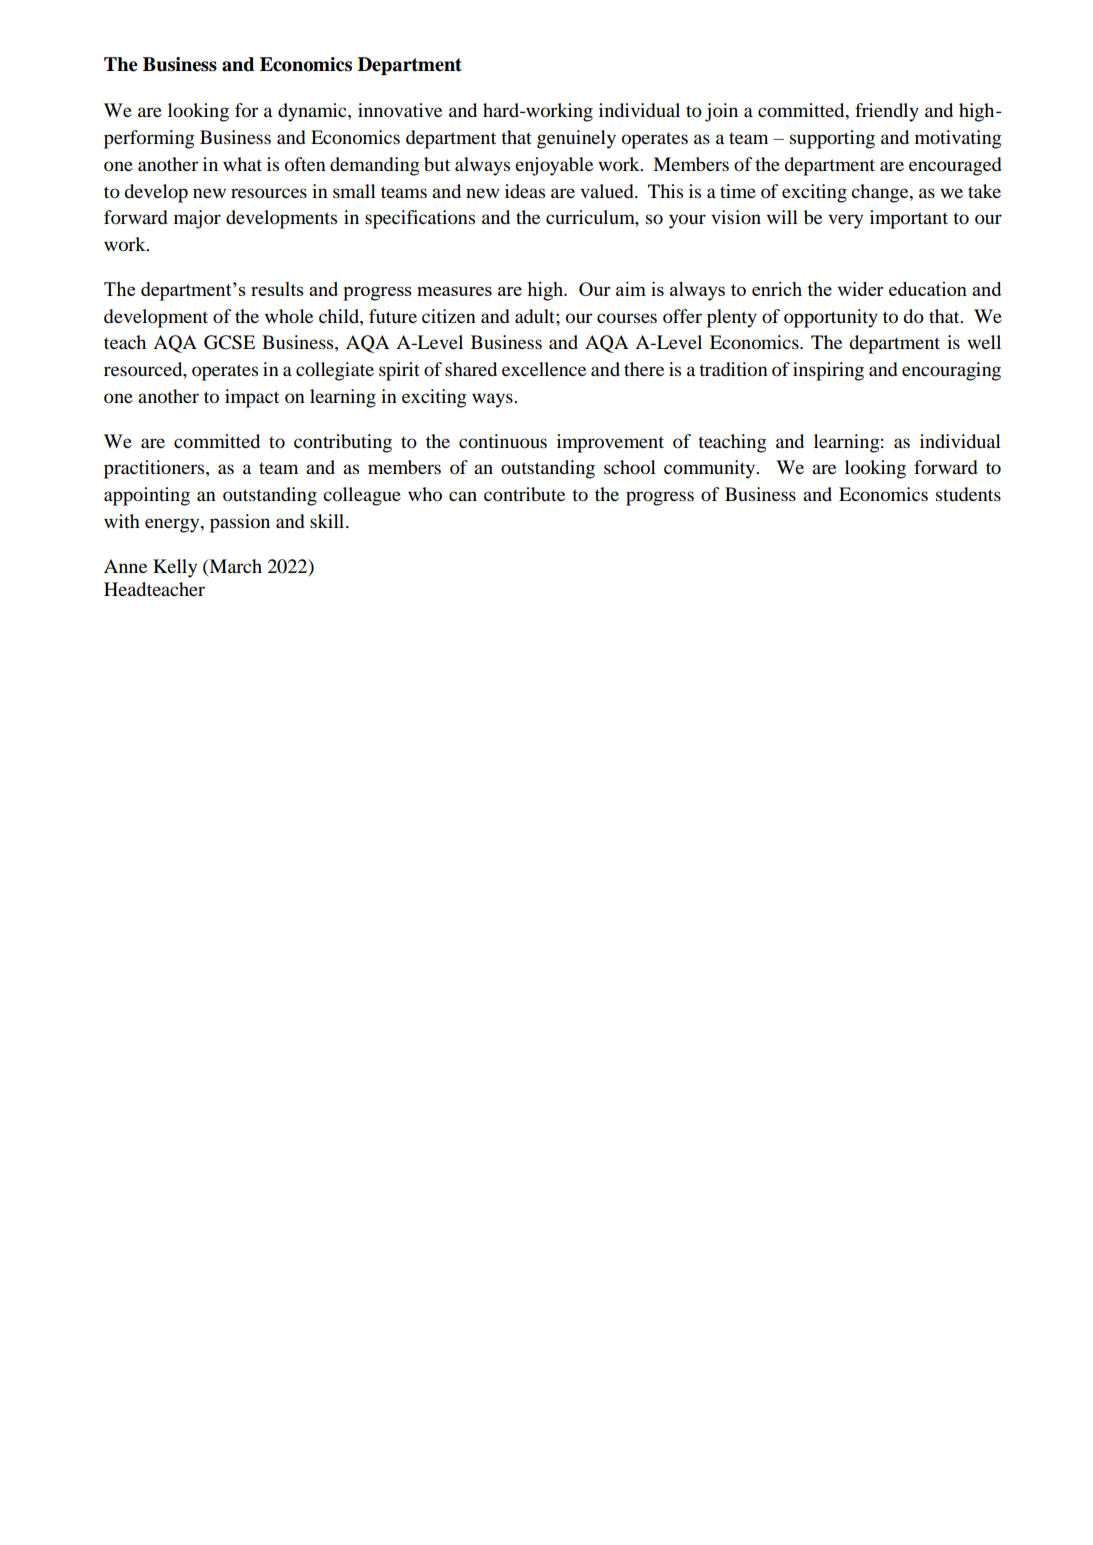  Describe the element at coordinates (155, 469) in the page. I see `practitioners` at that location.
